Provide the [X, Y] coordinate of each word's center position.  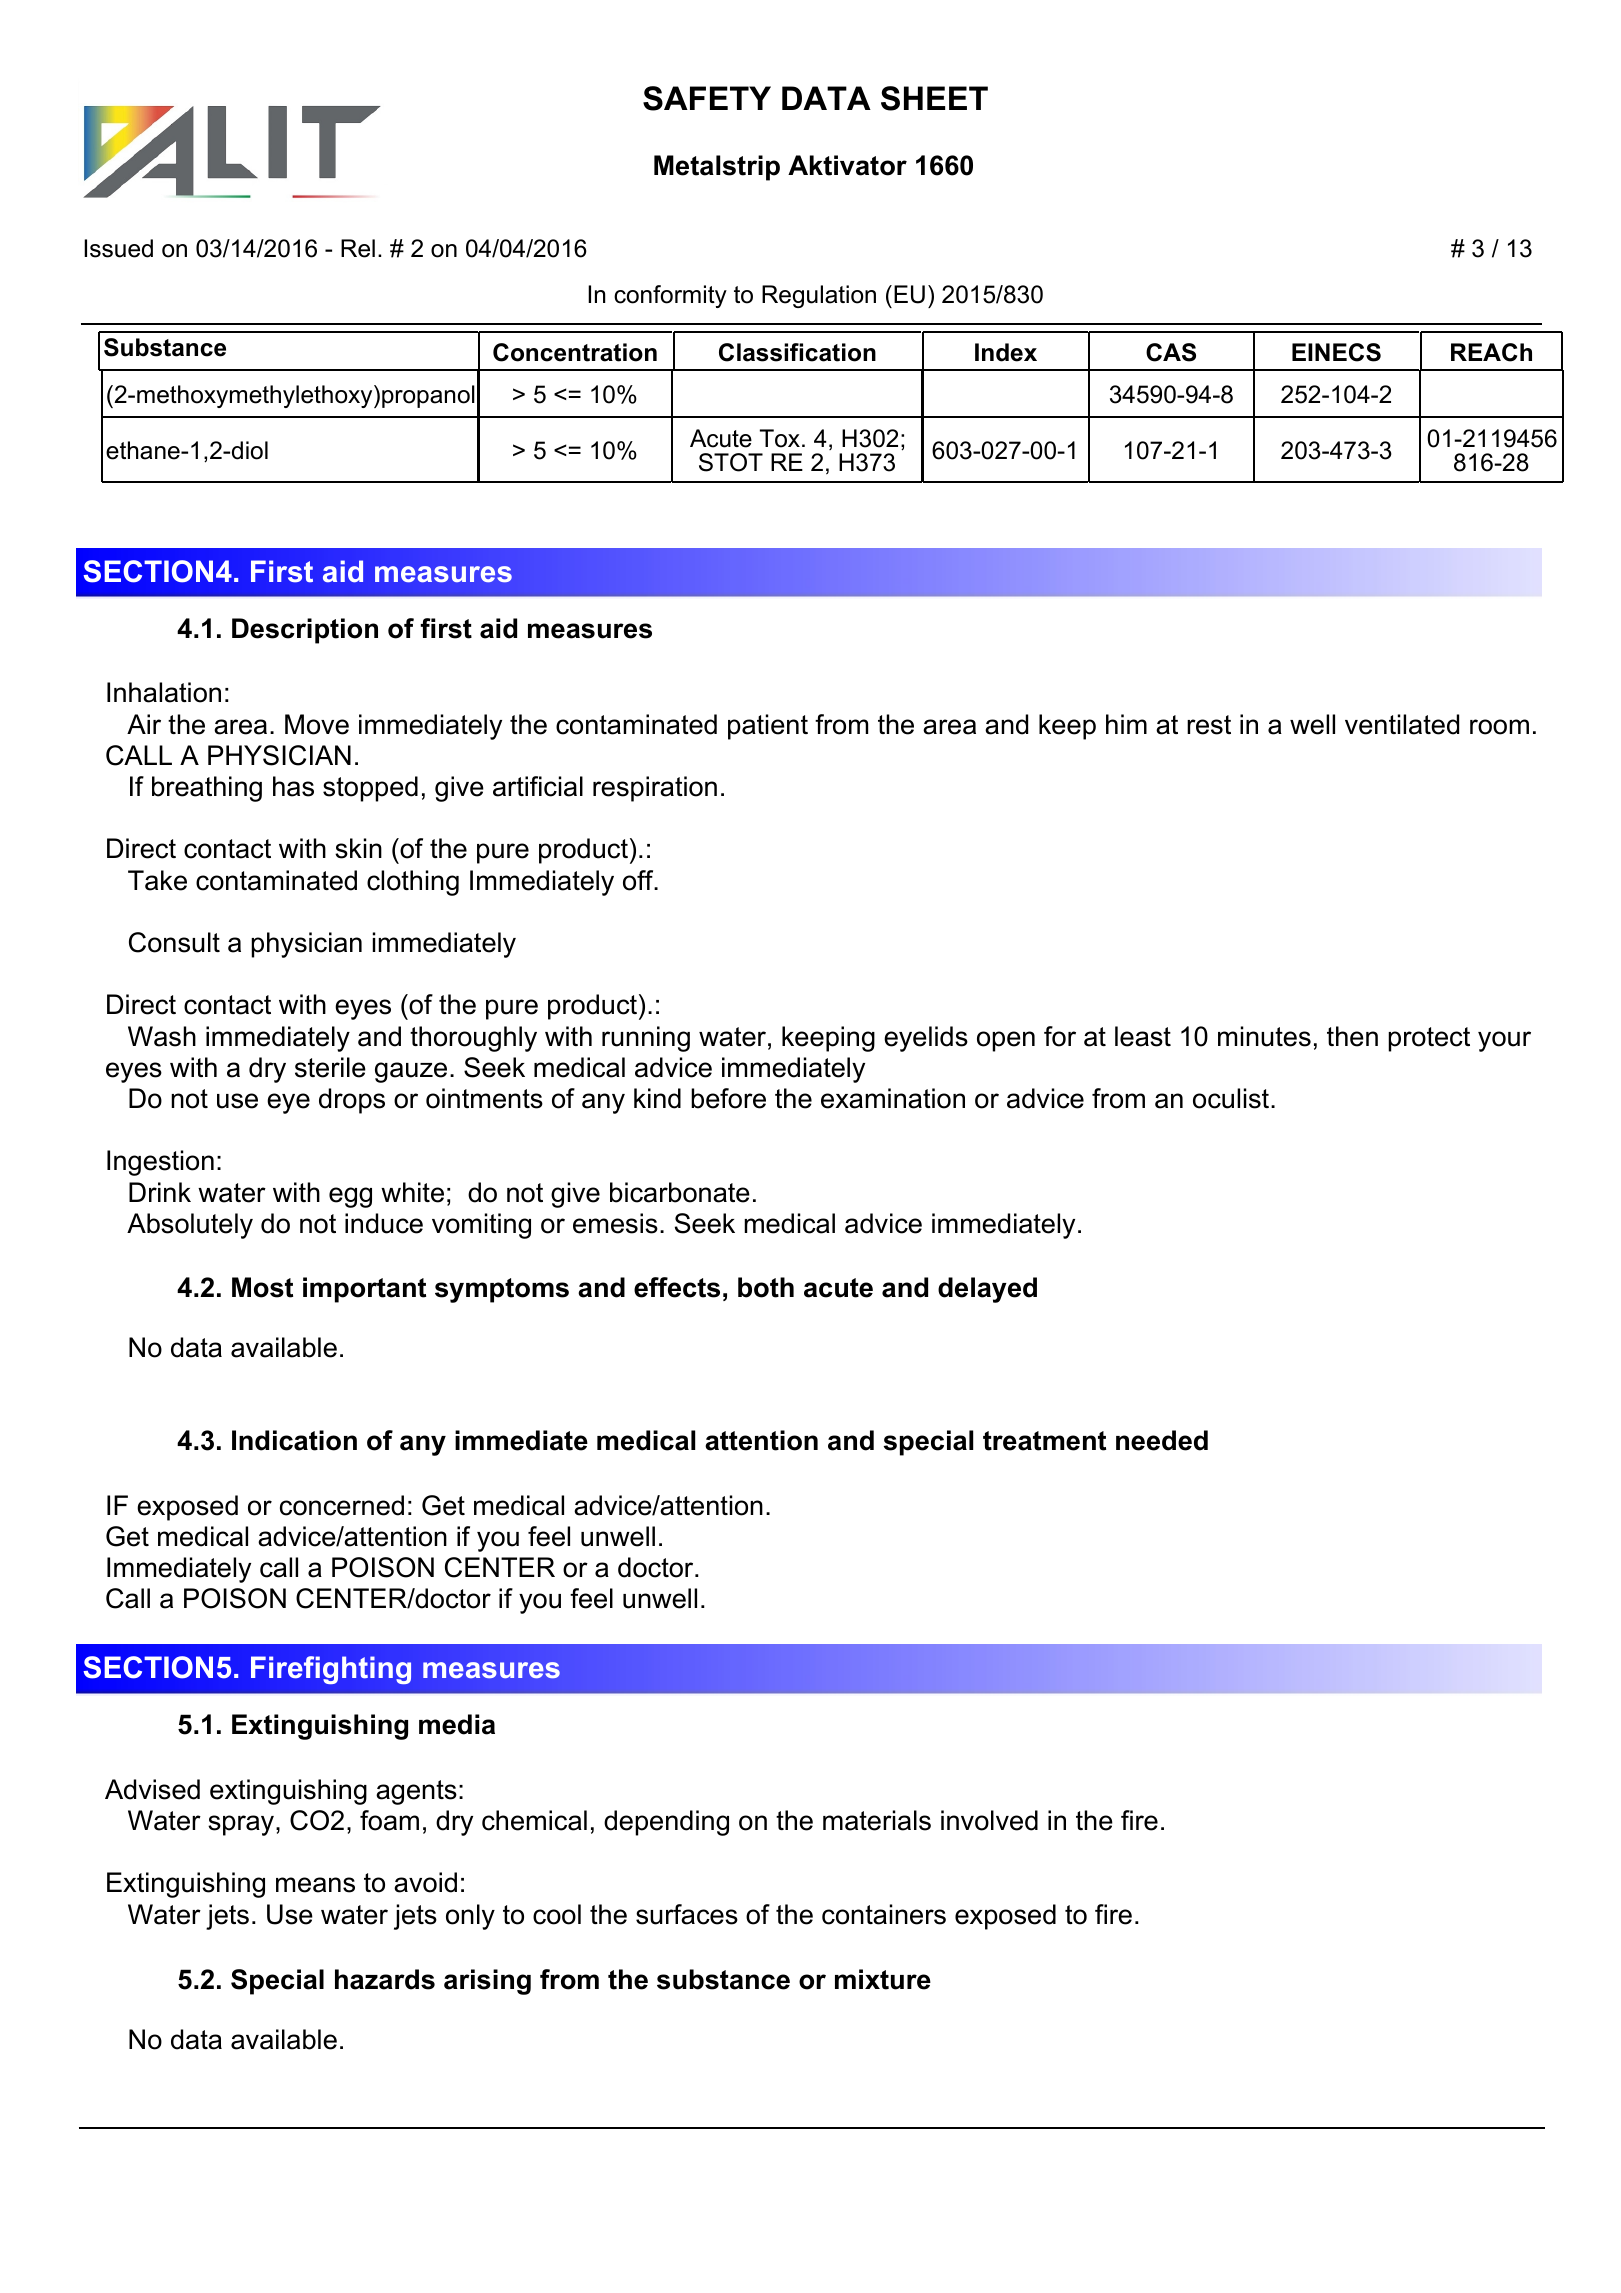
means [315, 1885]
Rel [358, 248]
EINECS [1336, 352]
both [766, 1287]
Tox [781, 438]
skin [358, 848]
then [1352, 1036]
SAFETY [707, 98]
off [639, 880]
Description [305, 631]
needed [1162, 1440]
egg [350, 1197]
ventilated [1402, 724]
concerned [342, 1505]
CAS [1171, 352]
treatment [1044, 1441]
